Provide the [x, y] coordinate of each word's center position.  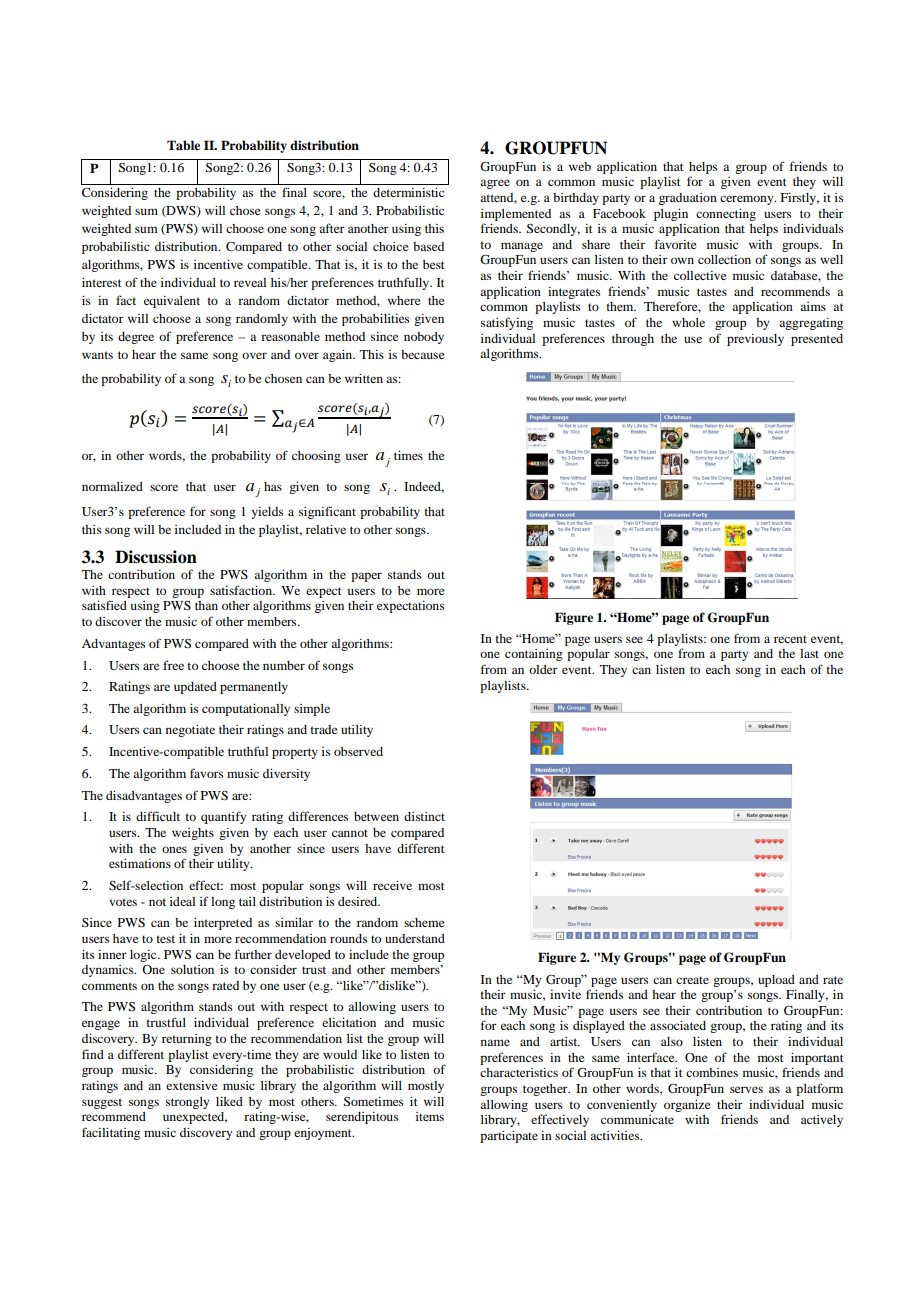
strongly [188, 1103]
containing [534, 655]
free [173, 665]
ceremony [748, 200]
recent [790, 639]
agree [495, 184]
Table [183, 145]
